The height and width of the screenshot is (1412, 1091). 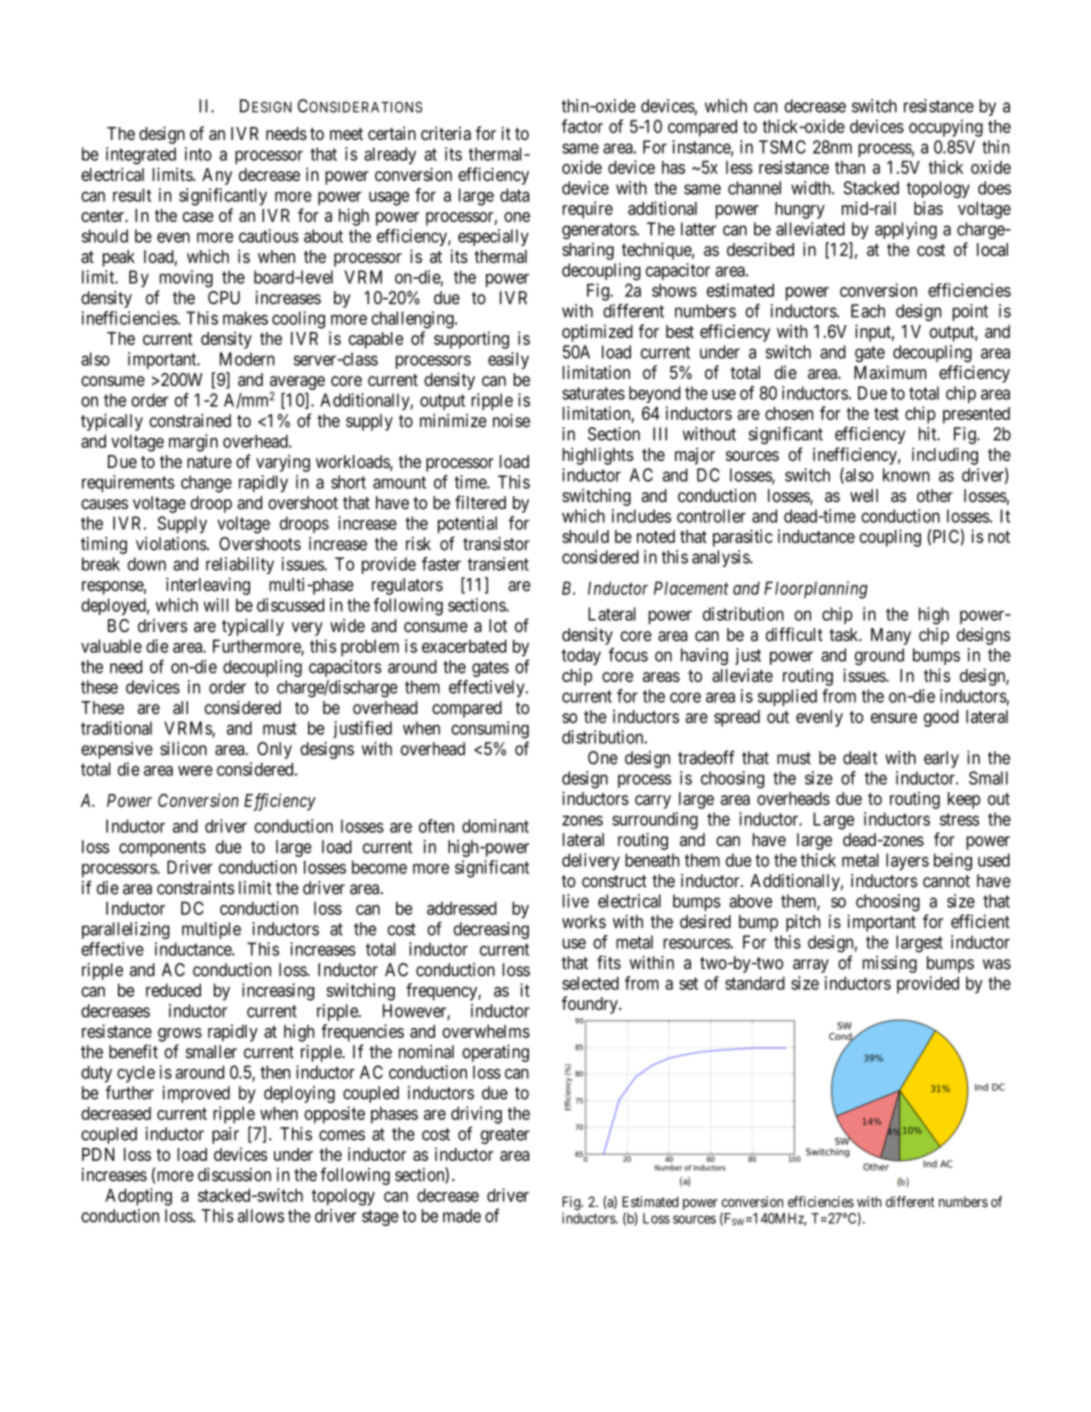 I want to click on layers, so click(x=907, y=862).
